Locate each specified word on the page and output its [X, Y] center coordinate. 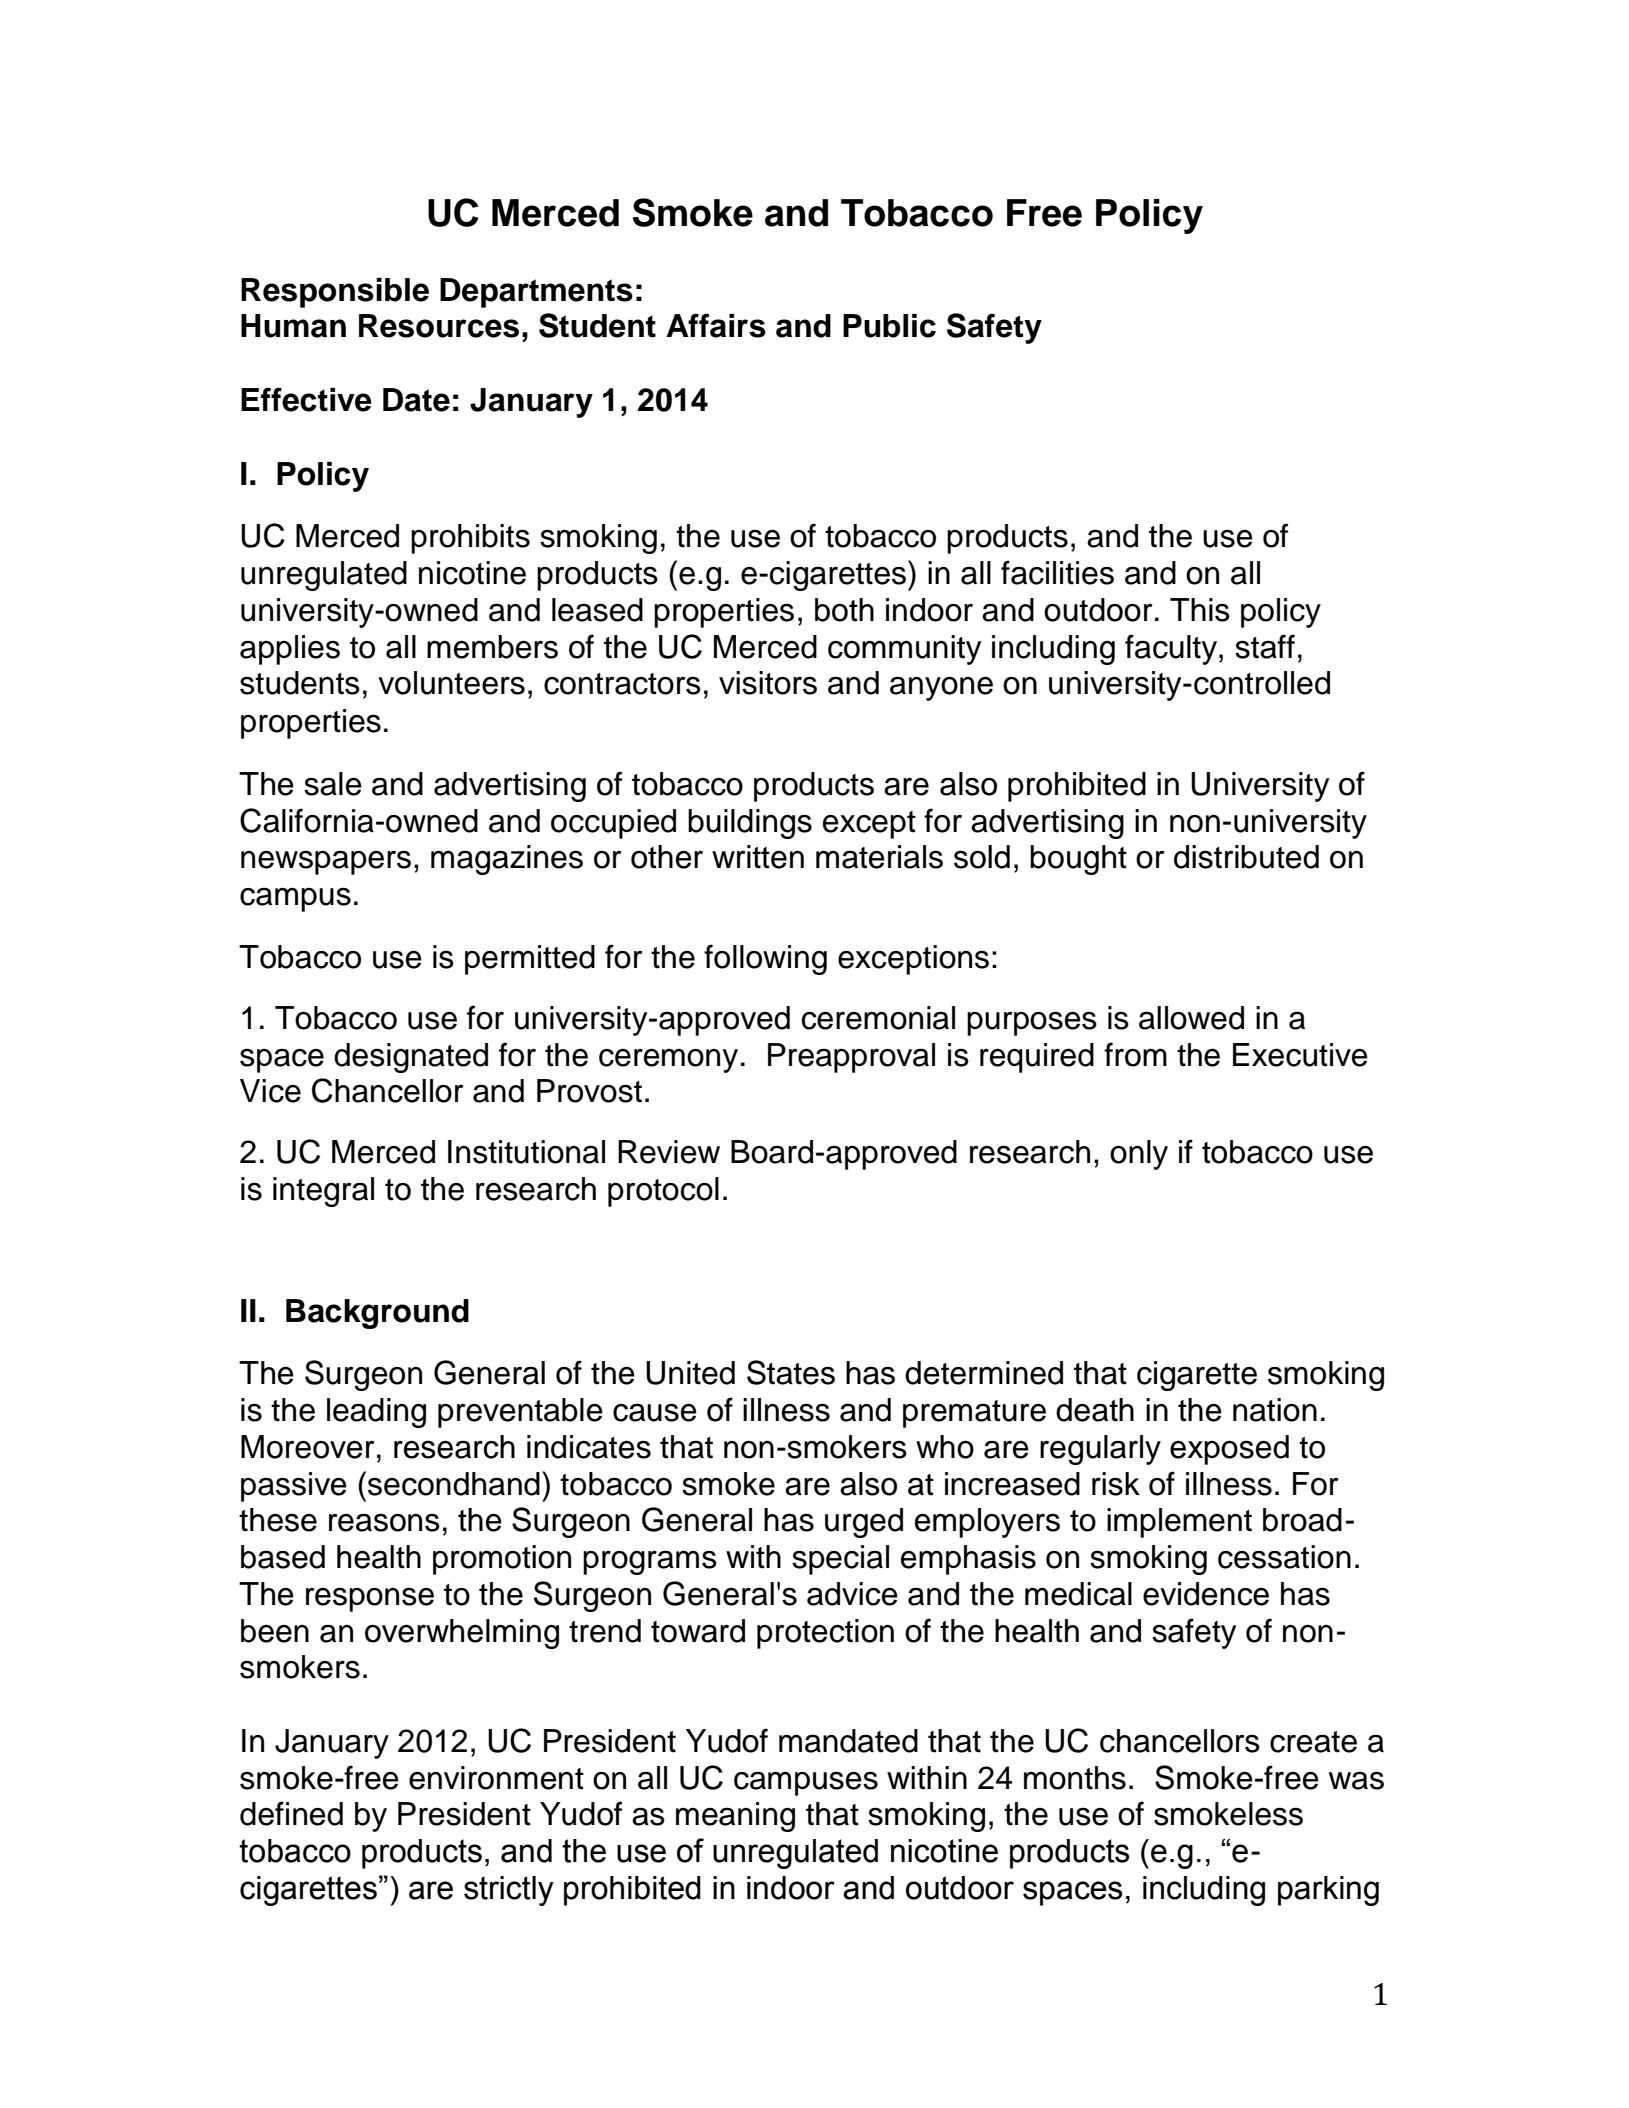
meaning [735, 1817]
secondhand [454, 1484]
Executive [1300, 1055]
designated [411, 1058]
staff [1265, 646]
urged [864, 1523]
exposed [1229, 1450]
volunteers [451, 683]
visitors [768, 683]
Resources [439, 326]
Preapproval [851, 1058]
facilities [1057, 572]
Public [889, 326]
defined [291, 1813]
